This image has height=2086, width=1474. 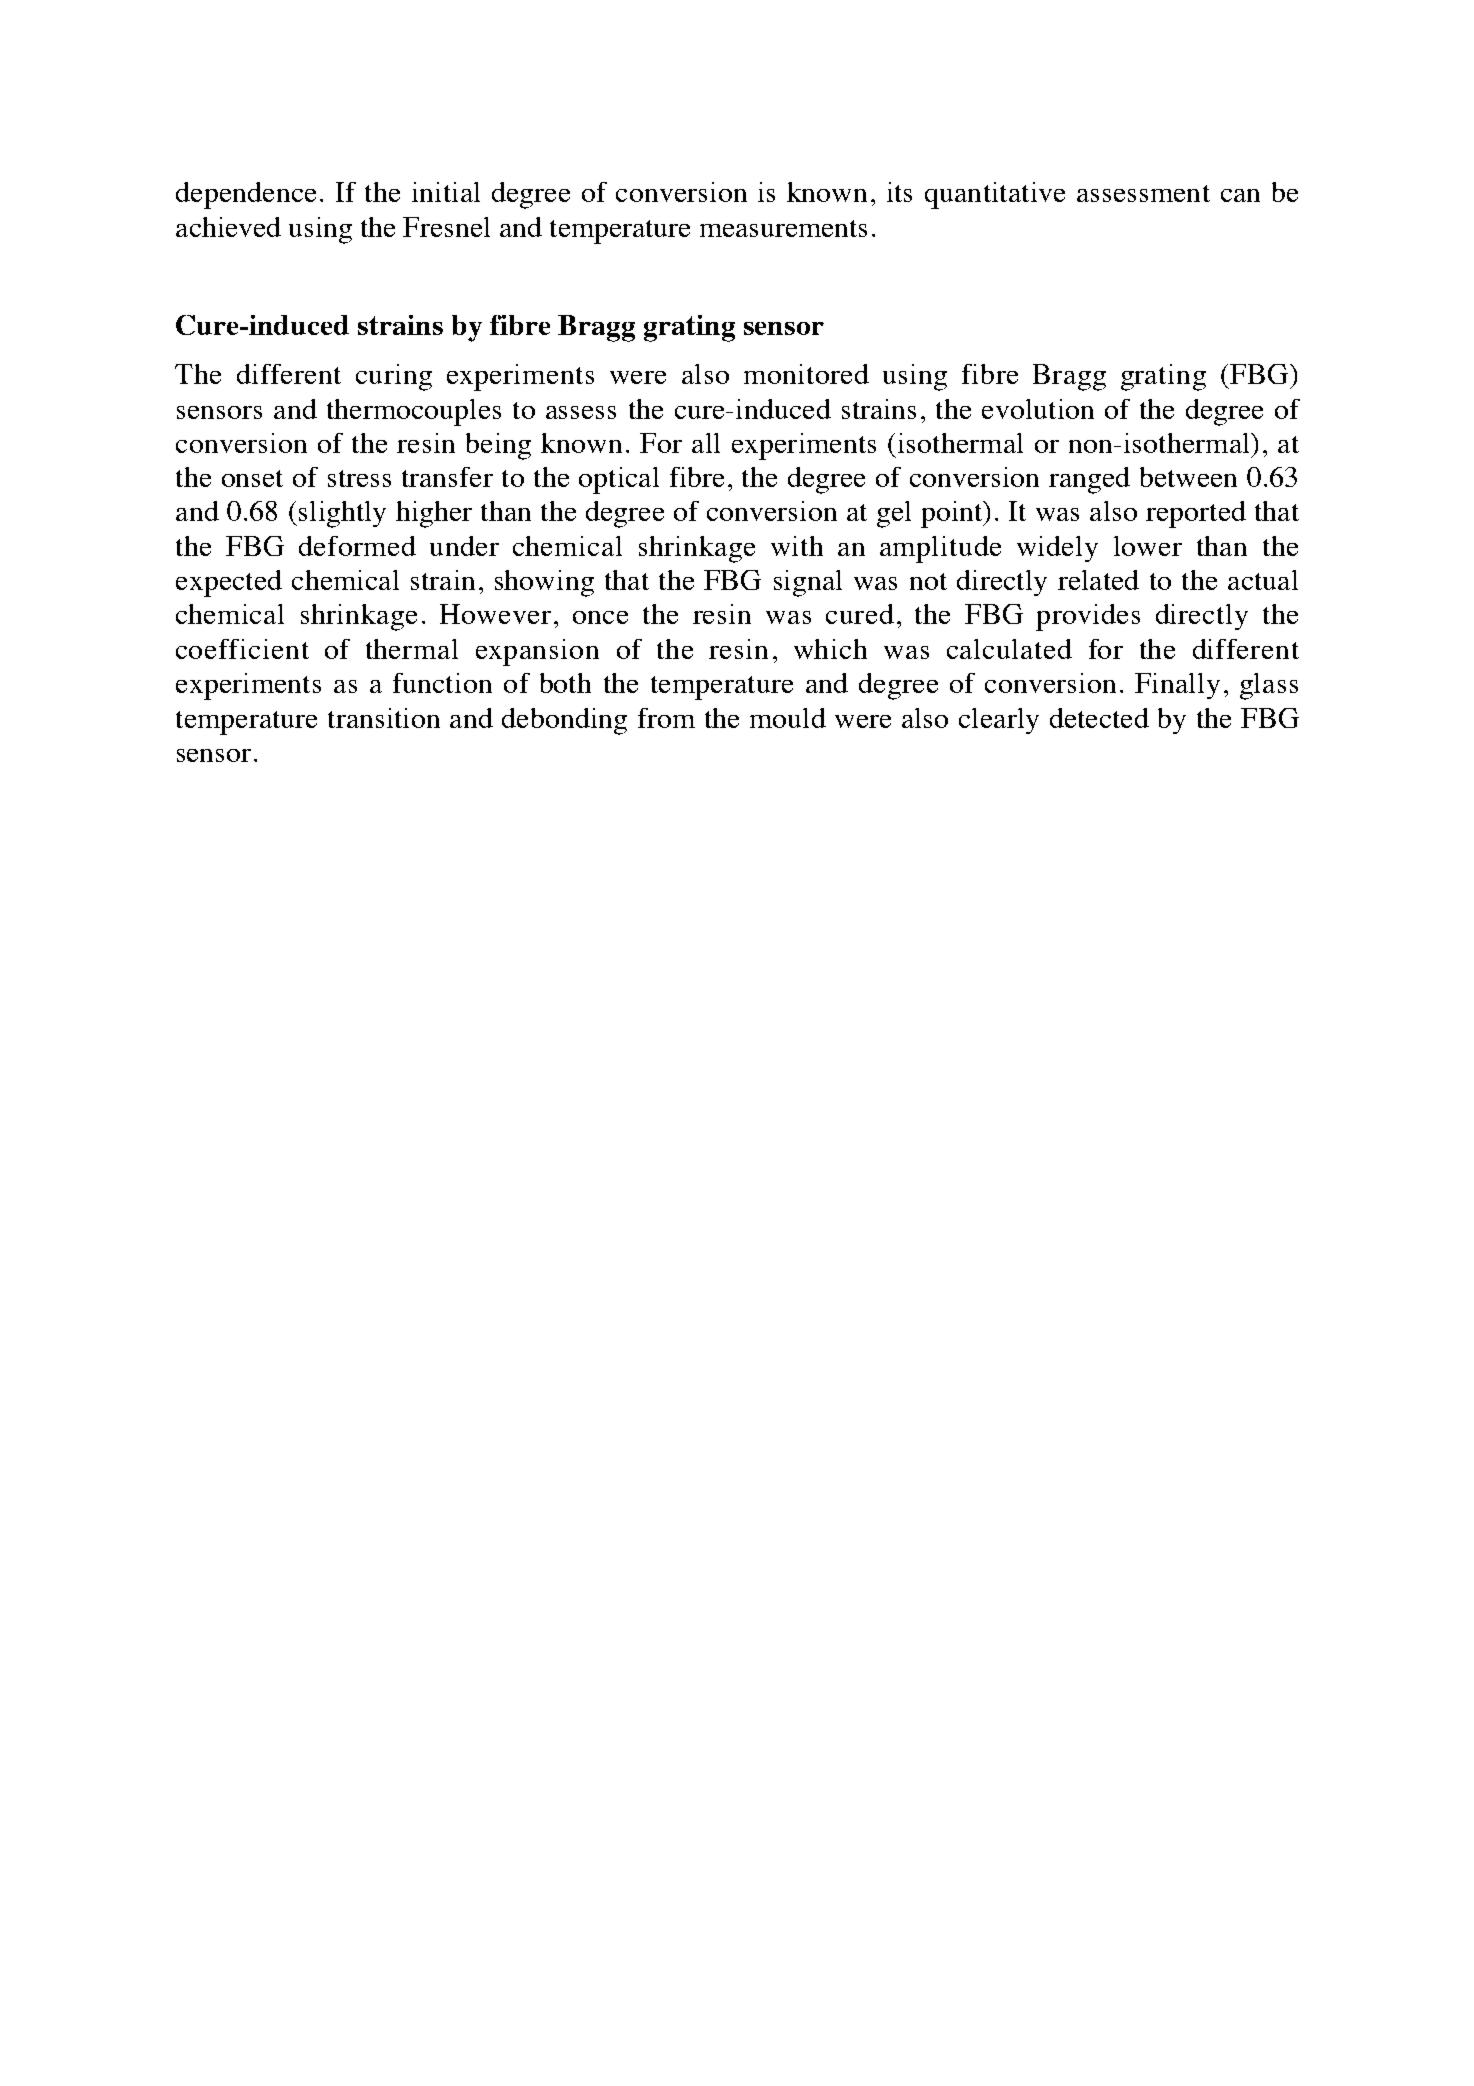 I want to click on initial, so click(x=446, y=192).
